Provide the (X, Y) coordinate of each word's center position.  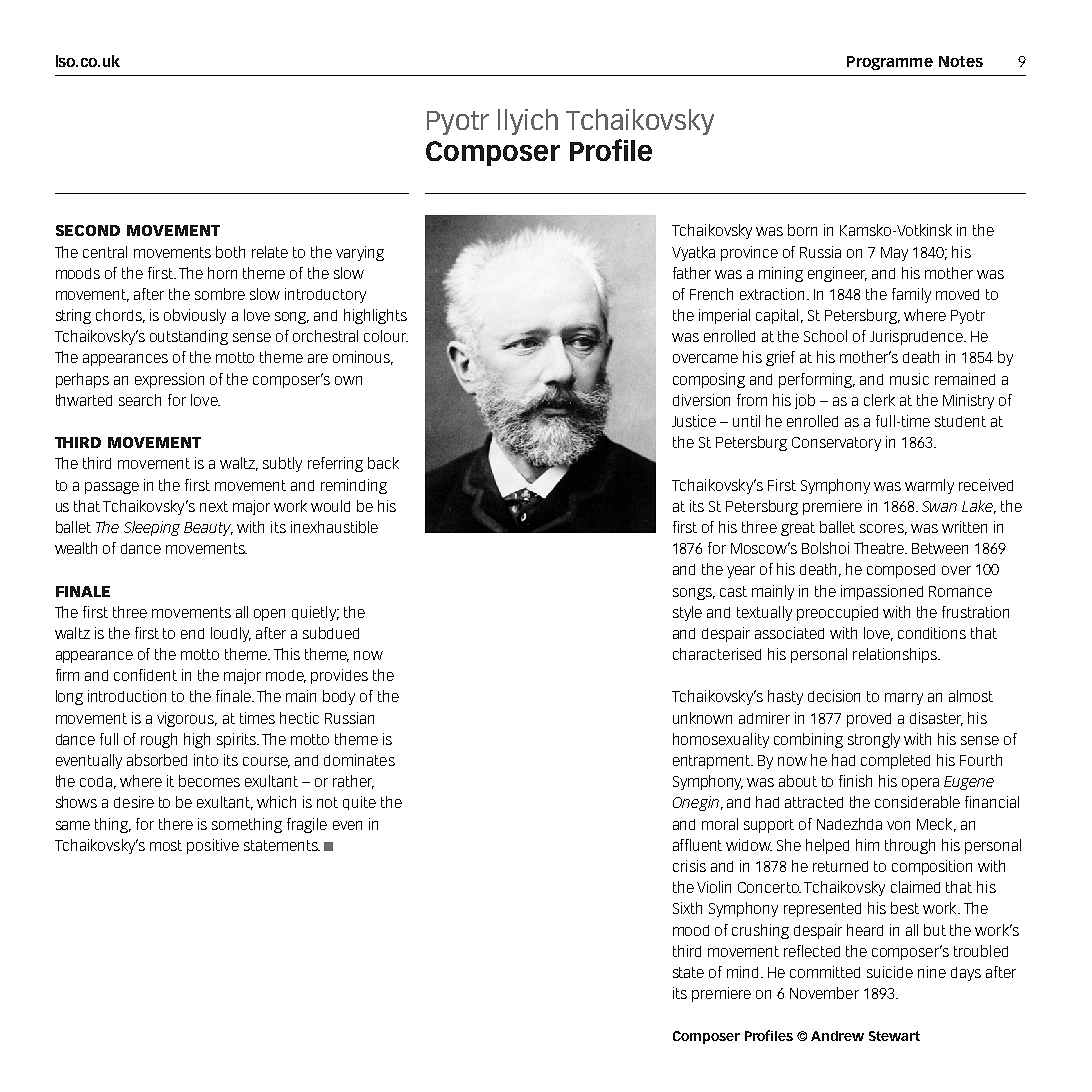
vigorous (186, 719)
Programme (890, 63)
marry (904, 699)
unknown (702, 718)
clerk (879, 400)
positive (213, 846)
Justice (694, 421)
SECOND (88, 230)
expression (169, 380)
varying (360, 253)
